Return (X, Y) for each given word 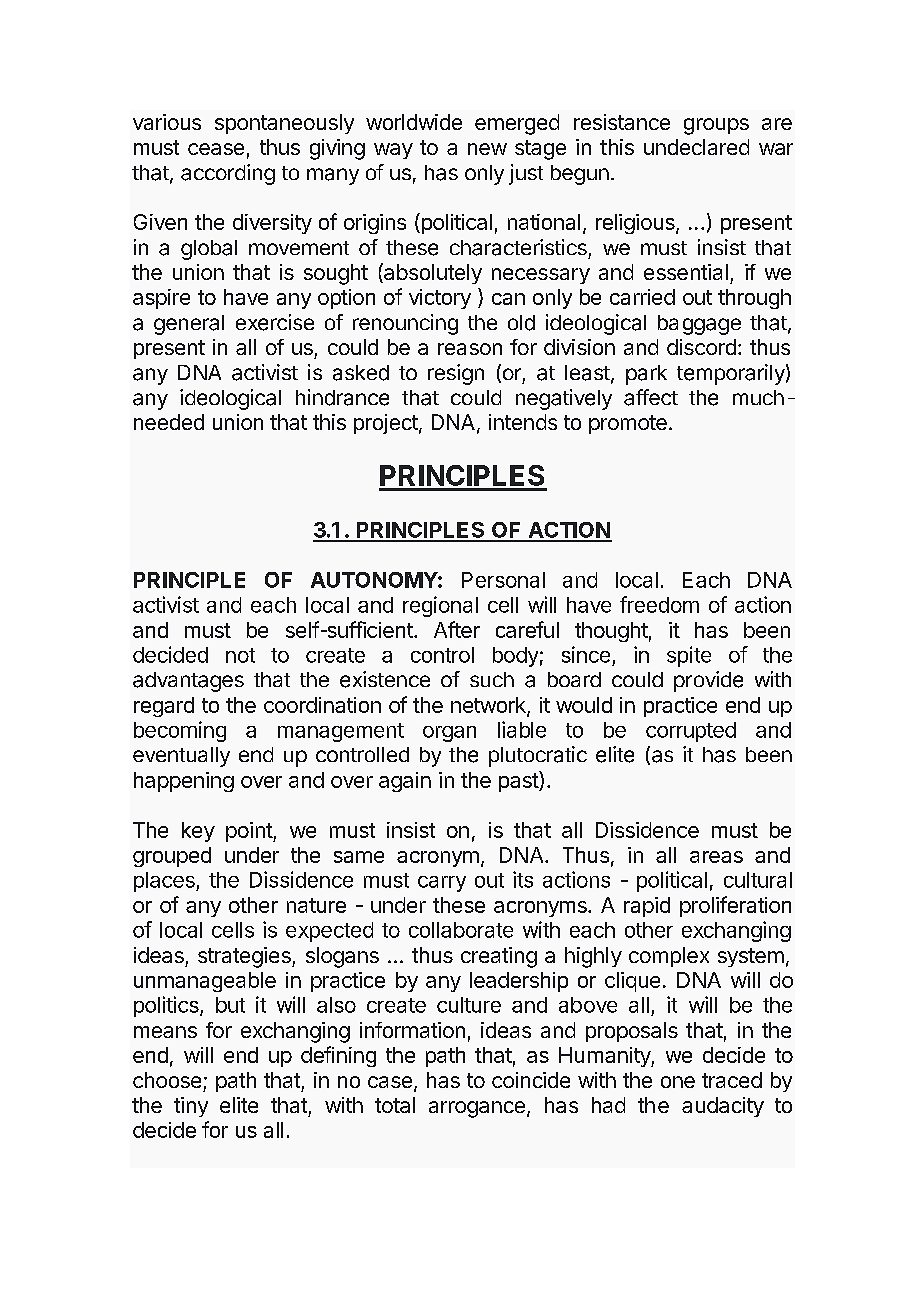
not (240, 655)
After (457, 629)
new (487, 149)
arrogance (477, 1109)
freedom (659, 604)
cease (216, 149)
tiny (191, 1107)
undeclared (696, 147)
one (678, 1082)
